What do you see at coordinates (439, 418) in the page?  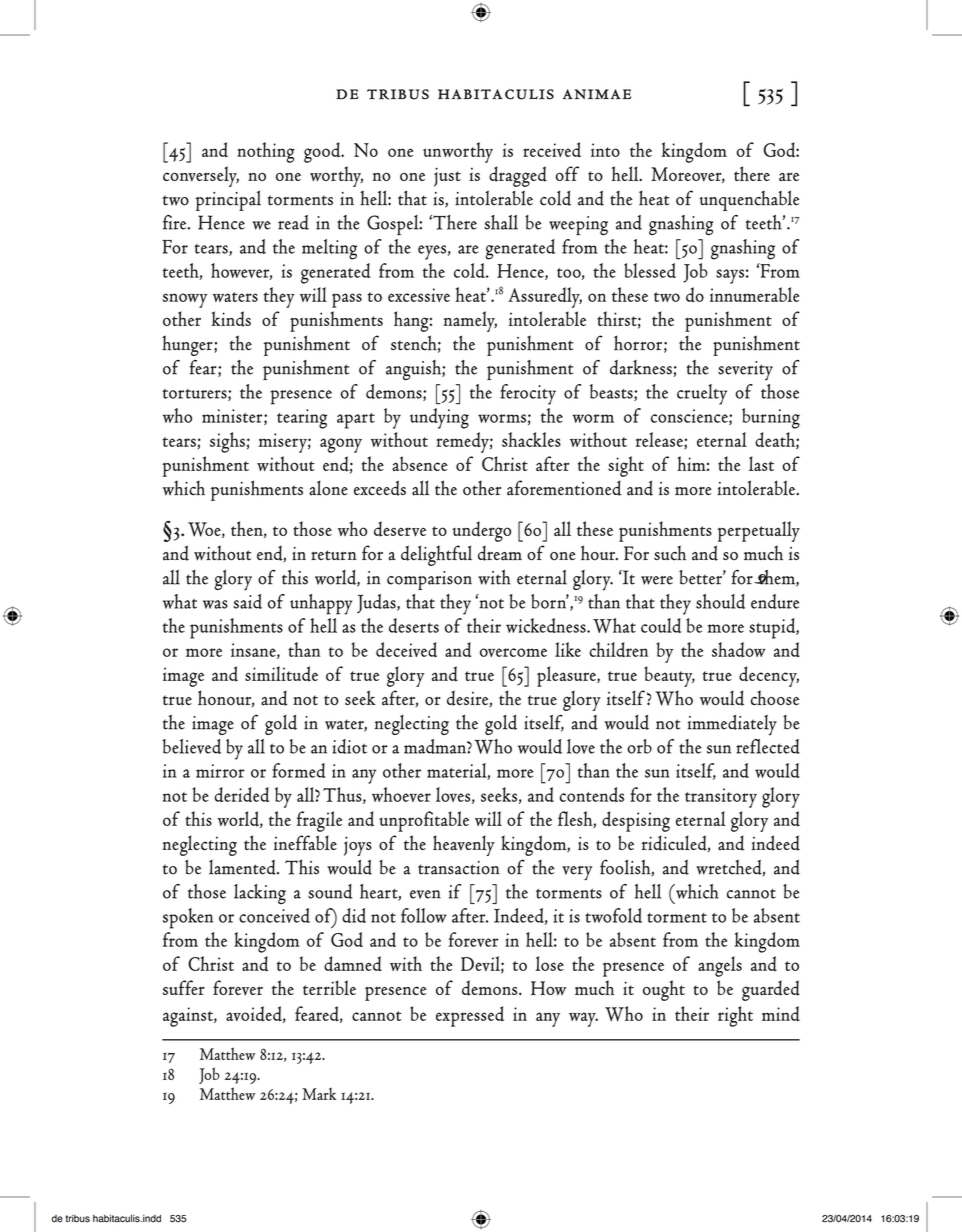 I see `undying` at bounding box center [439, 418].
